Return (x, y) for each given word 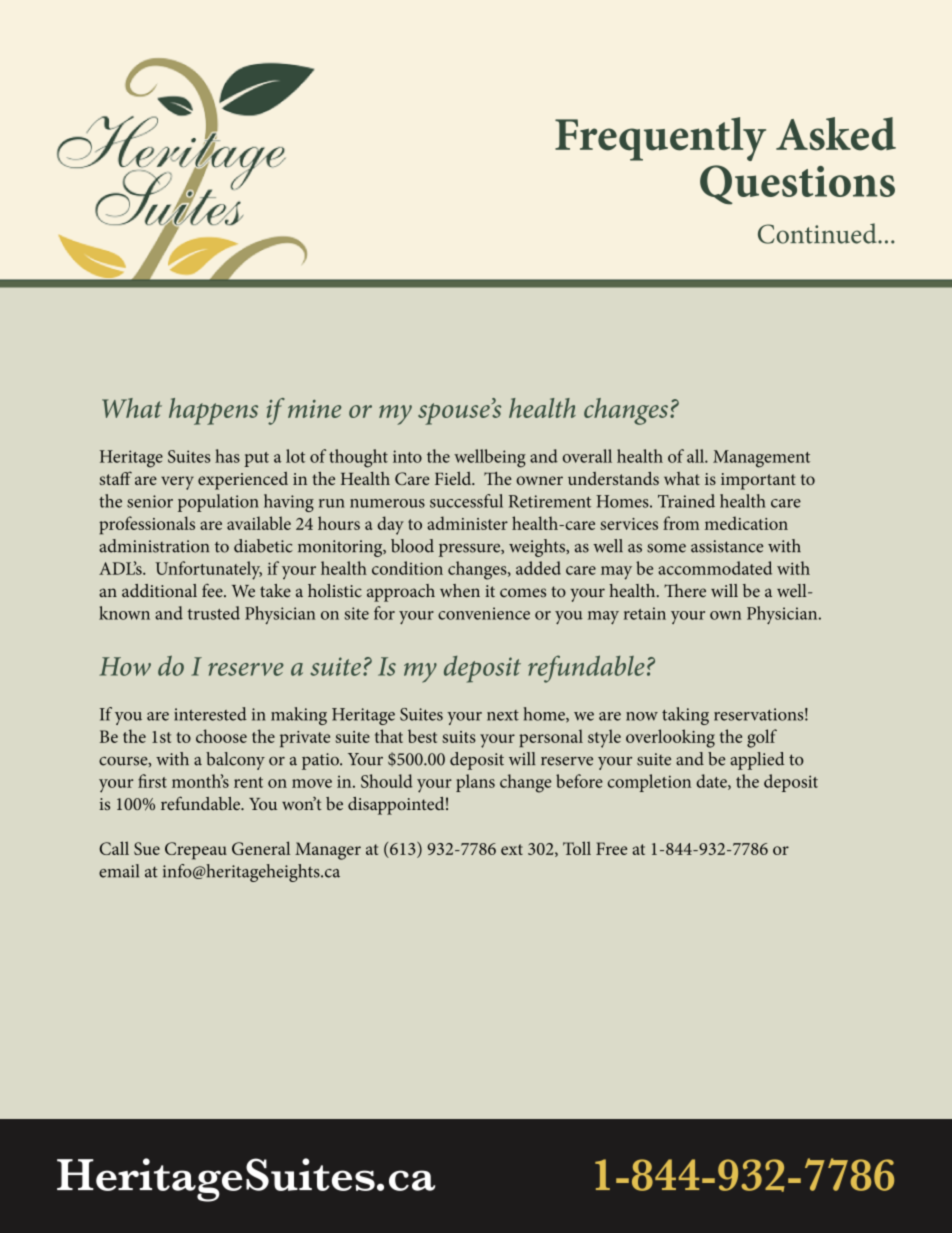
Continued (818, 233)
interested (210, 714)
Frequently (660, 139)
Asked (836, 134)
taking (685, 716)
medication (746, 523)
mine (315, 409)
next (503, 715)
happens (213, 411)
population (218, 503)
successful (466, 501)
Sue (147, 848)
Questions (797, 185)
